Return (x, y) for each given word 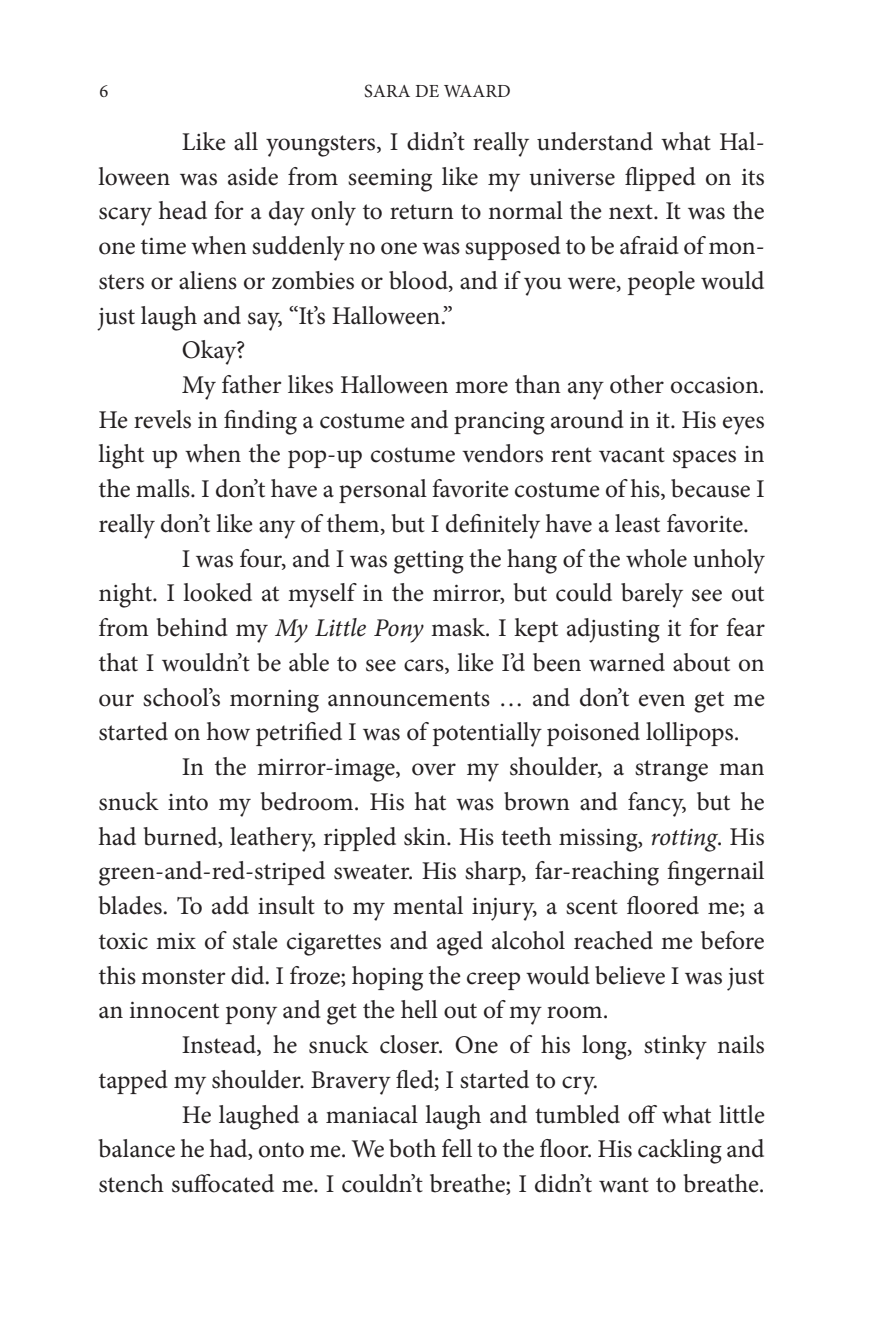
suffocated (223, 1183)
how (228, 731)
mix (176, 940)
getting (429, 562)
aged (460, 943)
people (661, 283)
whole (656, 558)
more (481, 387)
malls (164, 488)
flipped (660, 179)
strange (671, 771)
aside (253, 176)
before (732, 940)
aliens (208, 280)
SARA (387, 91)
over (434, 769)
